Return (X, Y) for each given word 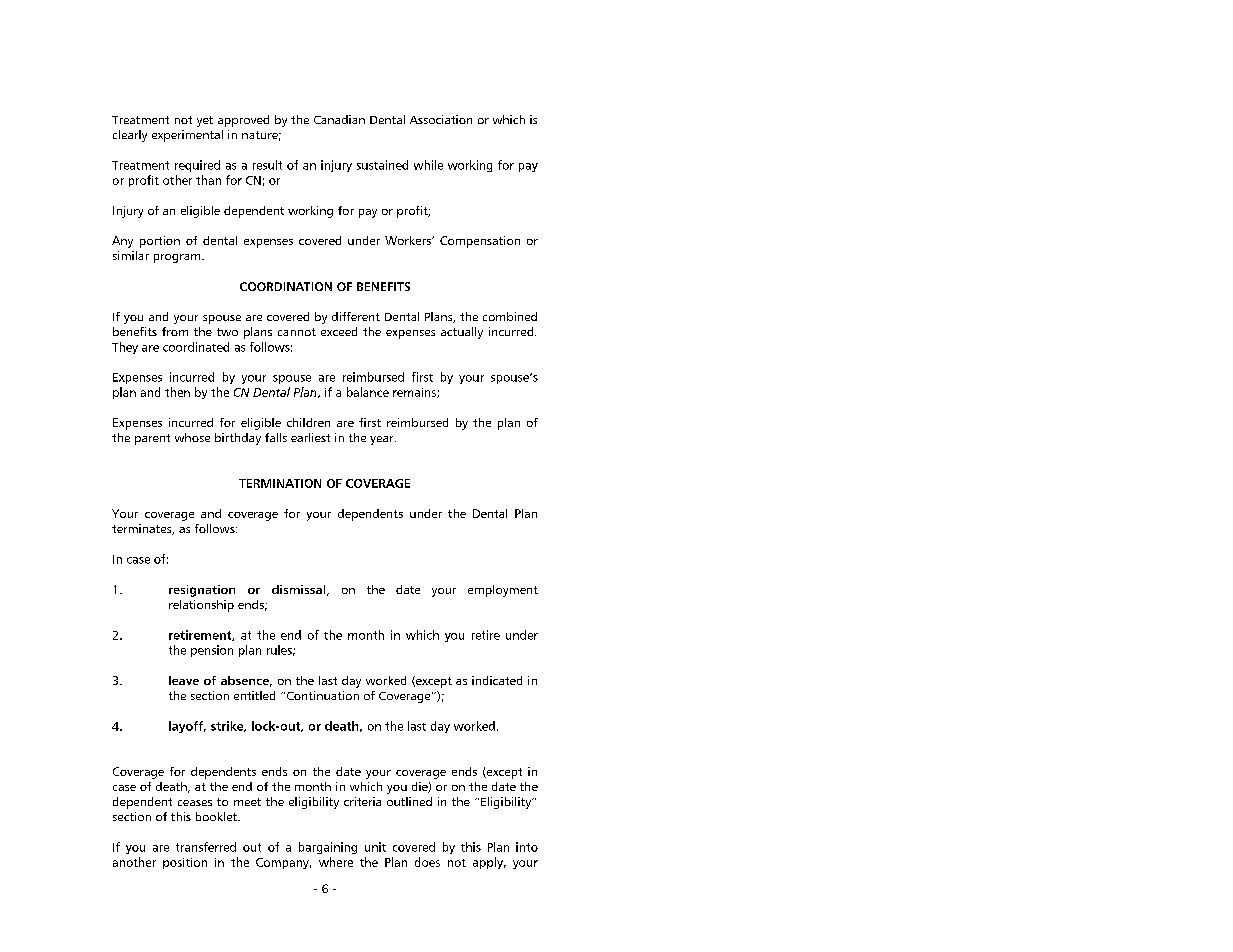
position (185, 863)
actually (462, 333)
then (177, 392)
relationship (201, 606)
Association (441, 119)
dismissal (300, 590)
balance (368, 392)
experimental (187, 136)
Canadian (339, 119)
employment (503, 591)
